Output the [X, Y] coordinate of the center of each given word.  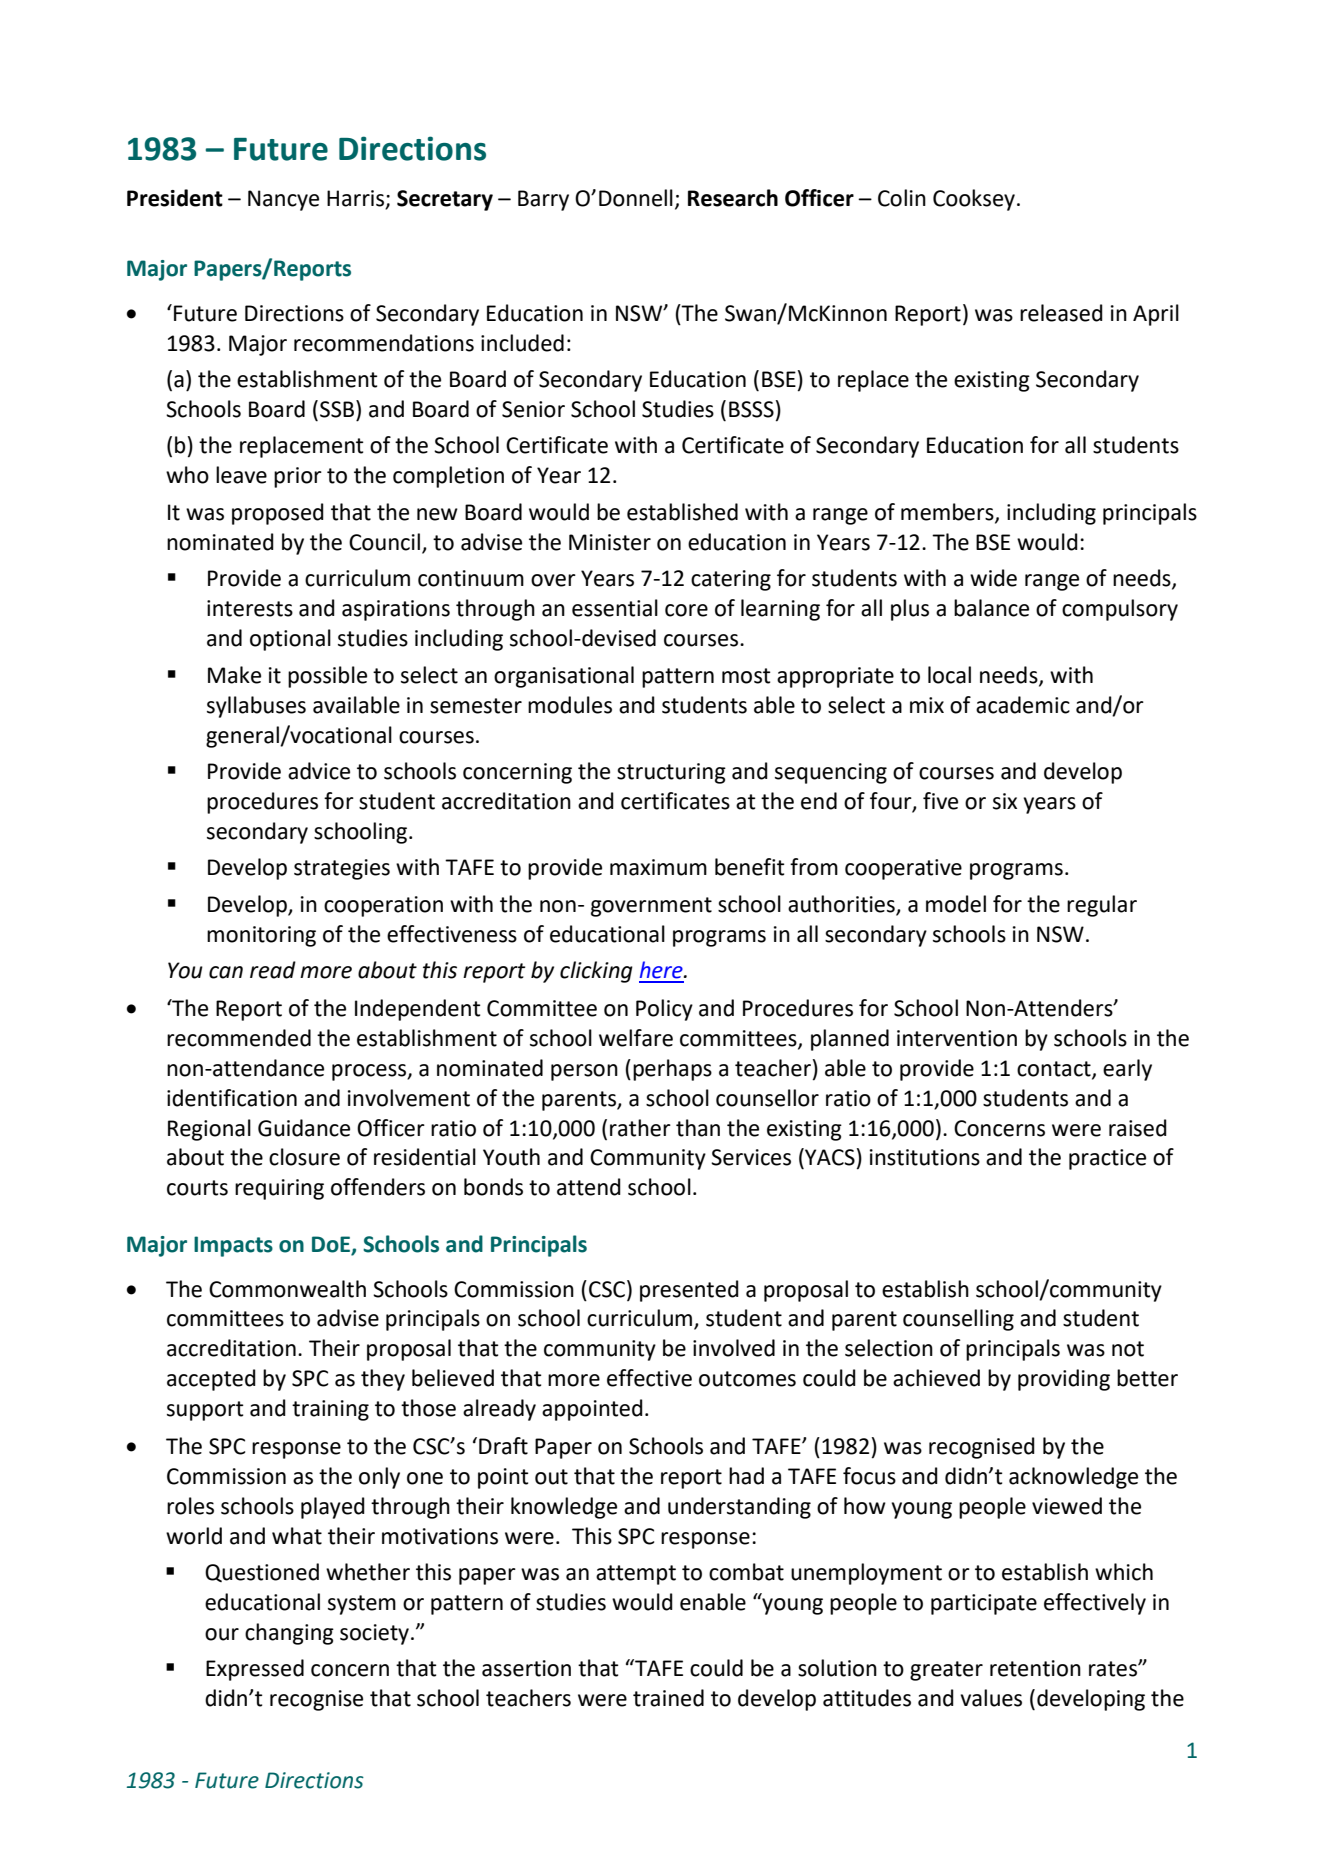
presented [689, 1291]
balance [991, 608]
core [686, 610]
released [1061, 313]
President [175, 198]
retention [1035, 1668]
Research [733, 198]
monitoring [261, 936]
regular [1102, 906]
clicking [596, 972]
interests [250, 608]
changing [289, 1634]
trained [668, 1698]
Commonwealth [287, 1289]
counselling [958, 1320]
